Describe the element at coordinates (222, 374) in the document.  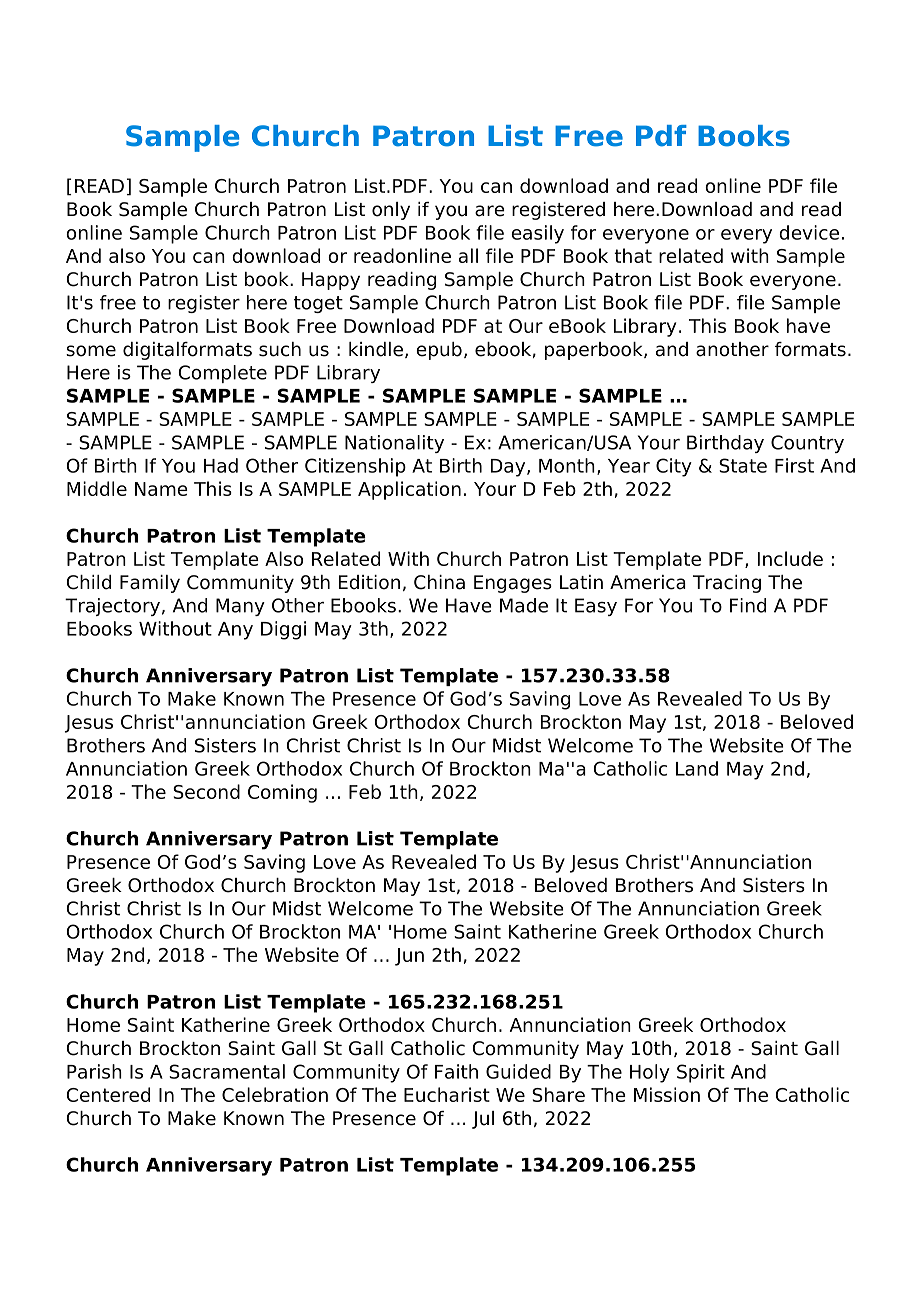
I see `Complete` at that location.
